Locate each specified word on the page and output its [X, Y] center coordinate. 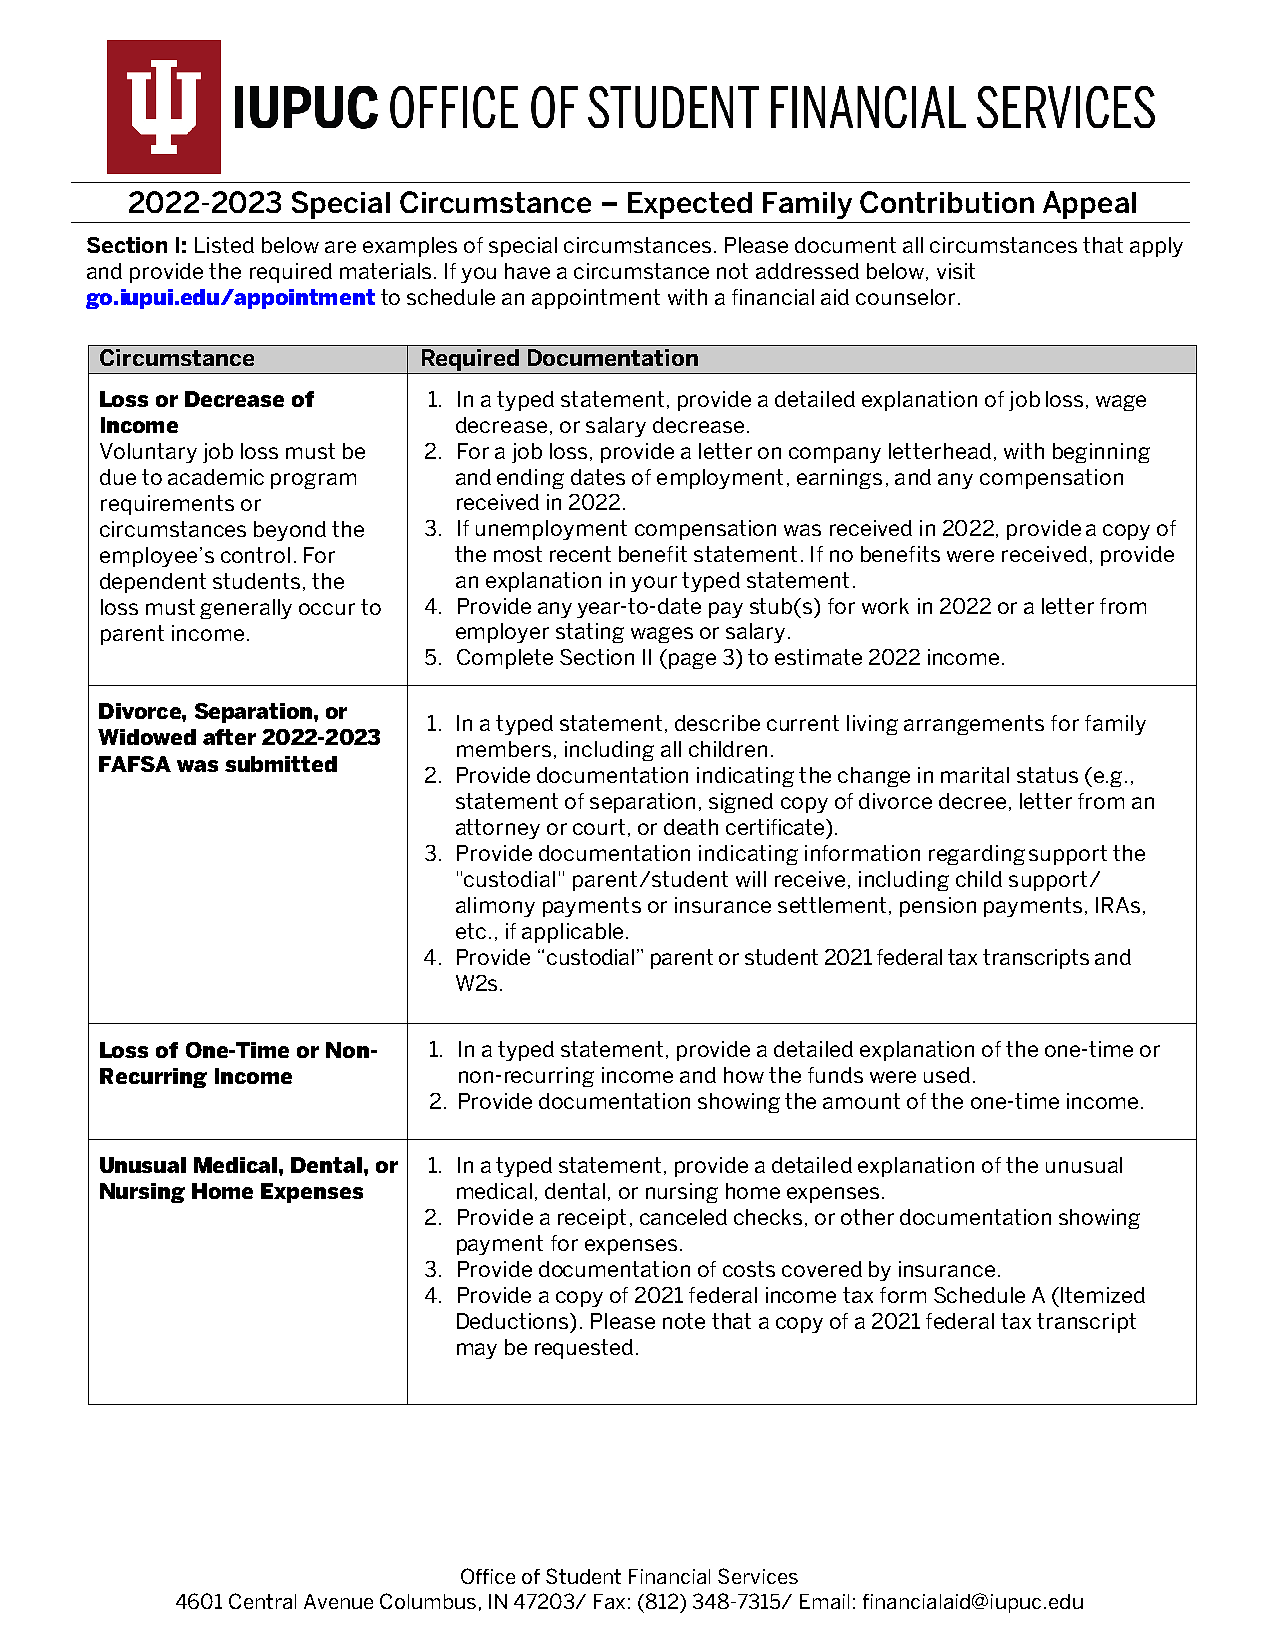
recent [580, 554]
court [599, 827]
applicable [572, 933]
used [947, 1075]
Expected [690, 205]
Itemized [1103, 1295]
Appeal [1089, 205]
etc [471, 931]
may [477, 1351]
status [1047, 775]
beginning [1101, 453]
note [684, 1321]
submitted [281, 764]
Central [262, 1601]
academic [216, 477]
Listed [224, 245]
